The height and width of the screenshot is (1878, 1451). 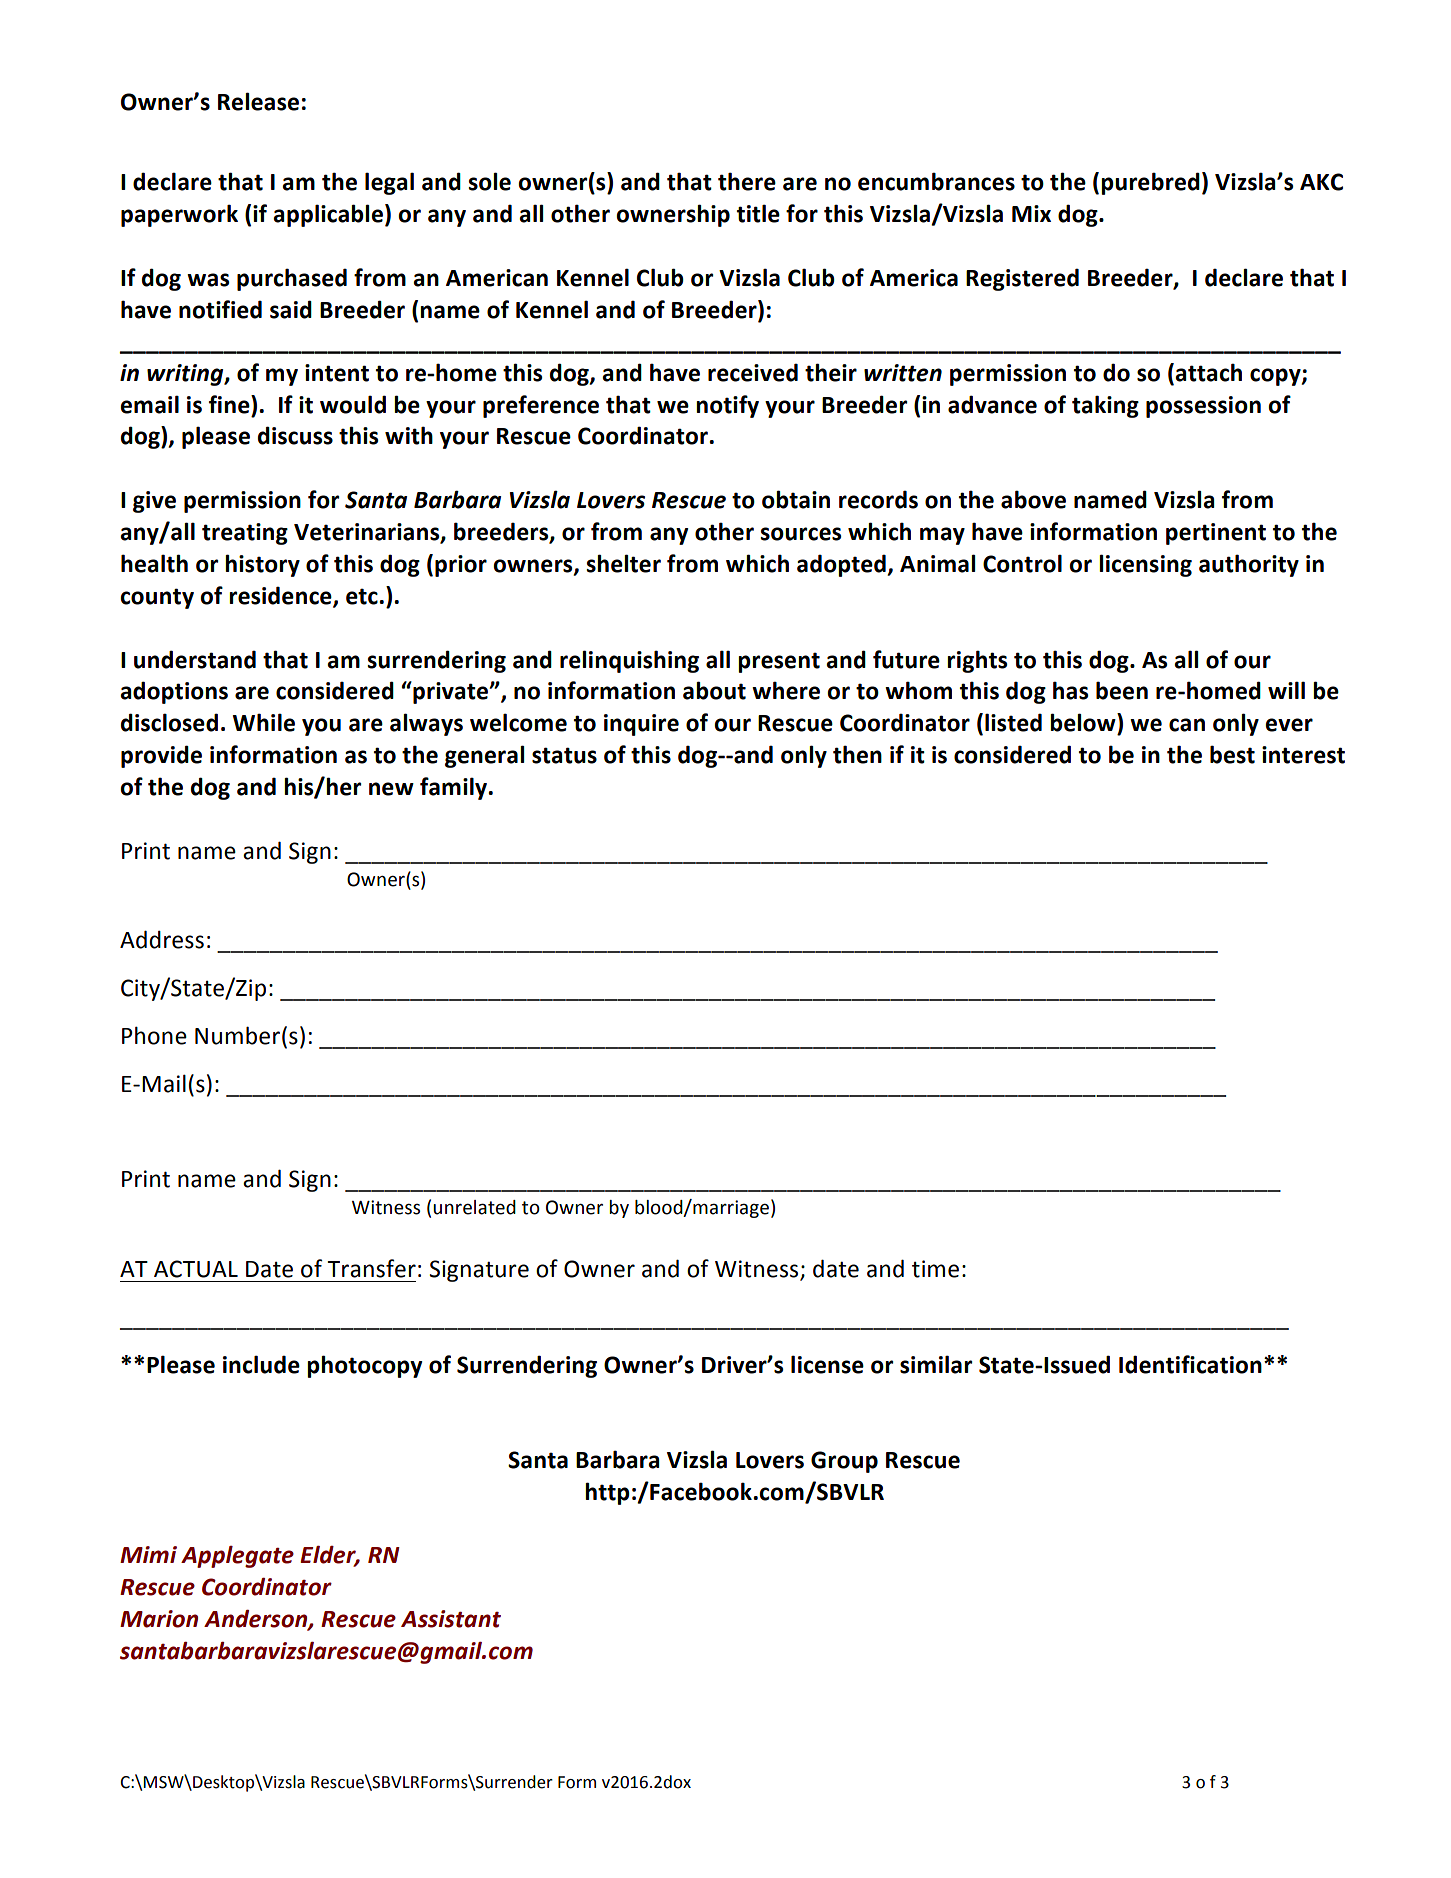 I want to click on licensing, so click(x=1145, y=565).
